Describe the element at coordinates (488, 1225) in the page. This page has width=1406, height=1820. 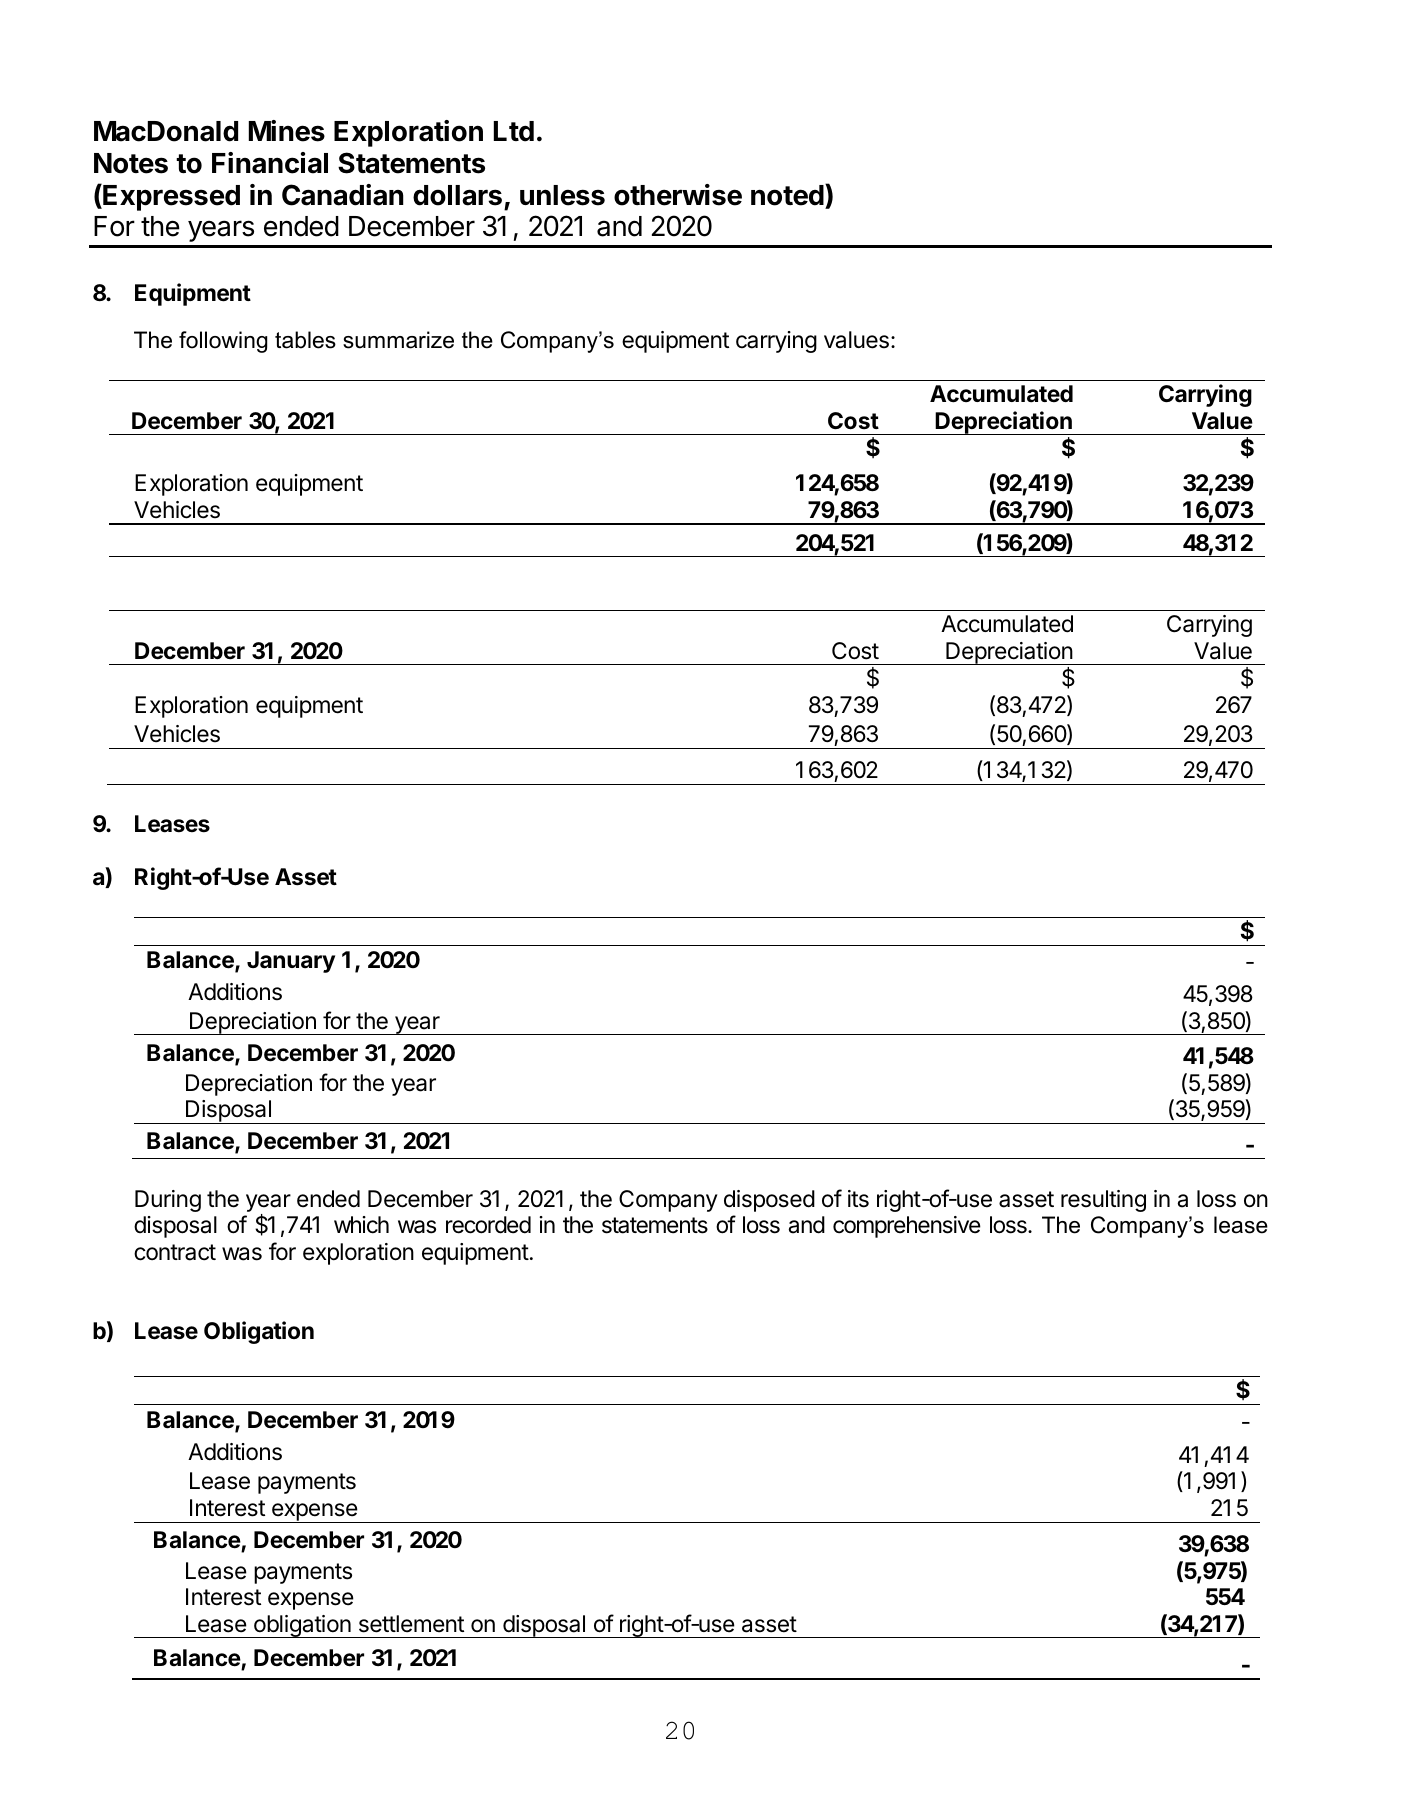
I see `recorded` at that location.
